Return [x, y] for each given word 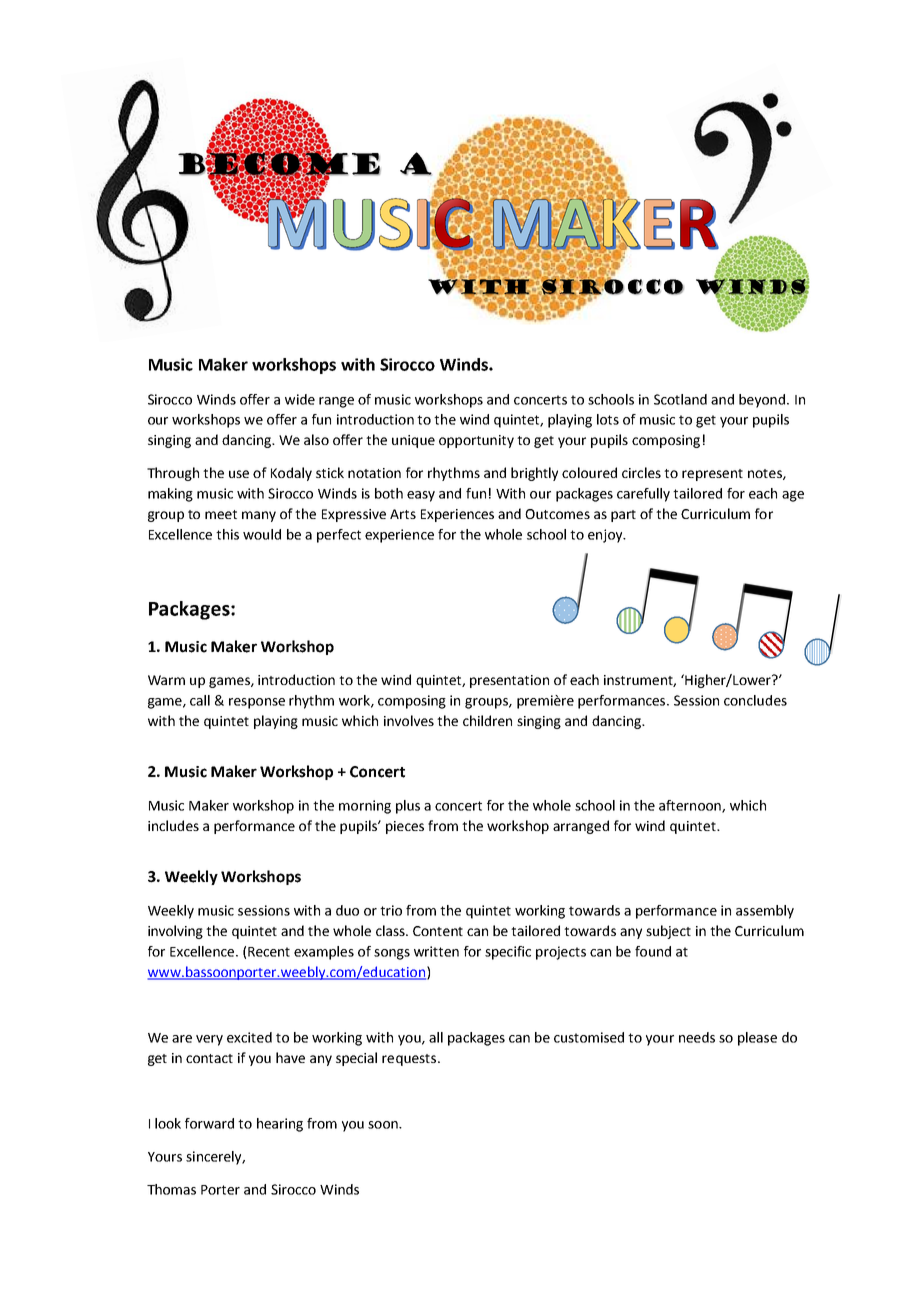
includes [173, 825]
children [487, 720]
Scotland [680, 399]
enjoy [606, 536]
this [227, 534]
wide [300, 399]
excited [249, 1037]
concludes [755, 700]
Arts [403, 514]
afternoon [691, 806]
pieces [405, 827]
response [257, 703]
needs [697, 1037]
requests [410, 1060]
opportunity [476, 441]
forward [209, 1123]
